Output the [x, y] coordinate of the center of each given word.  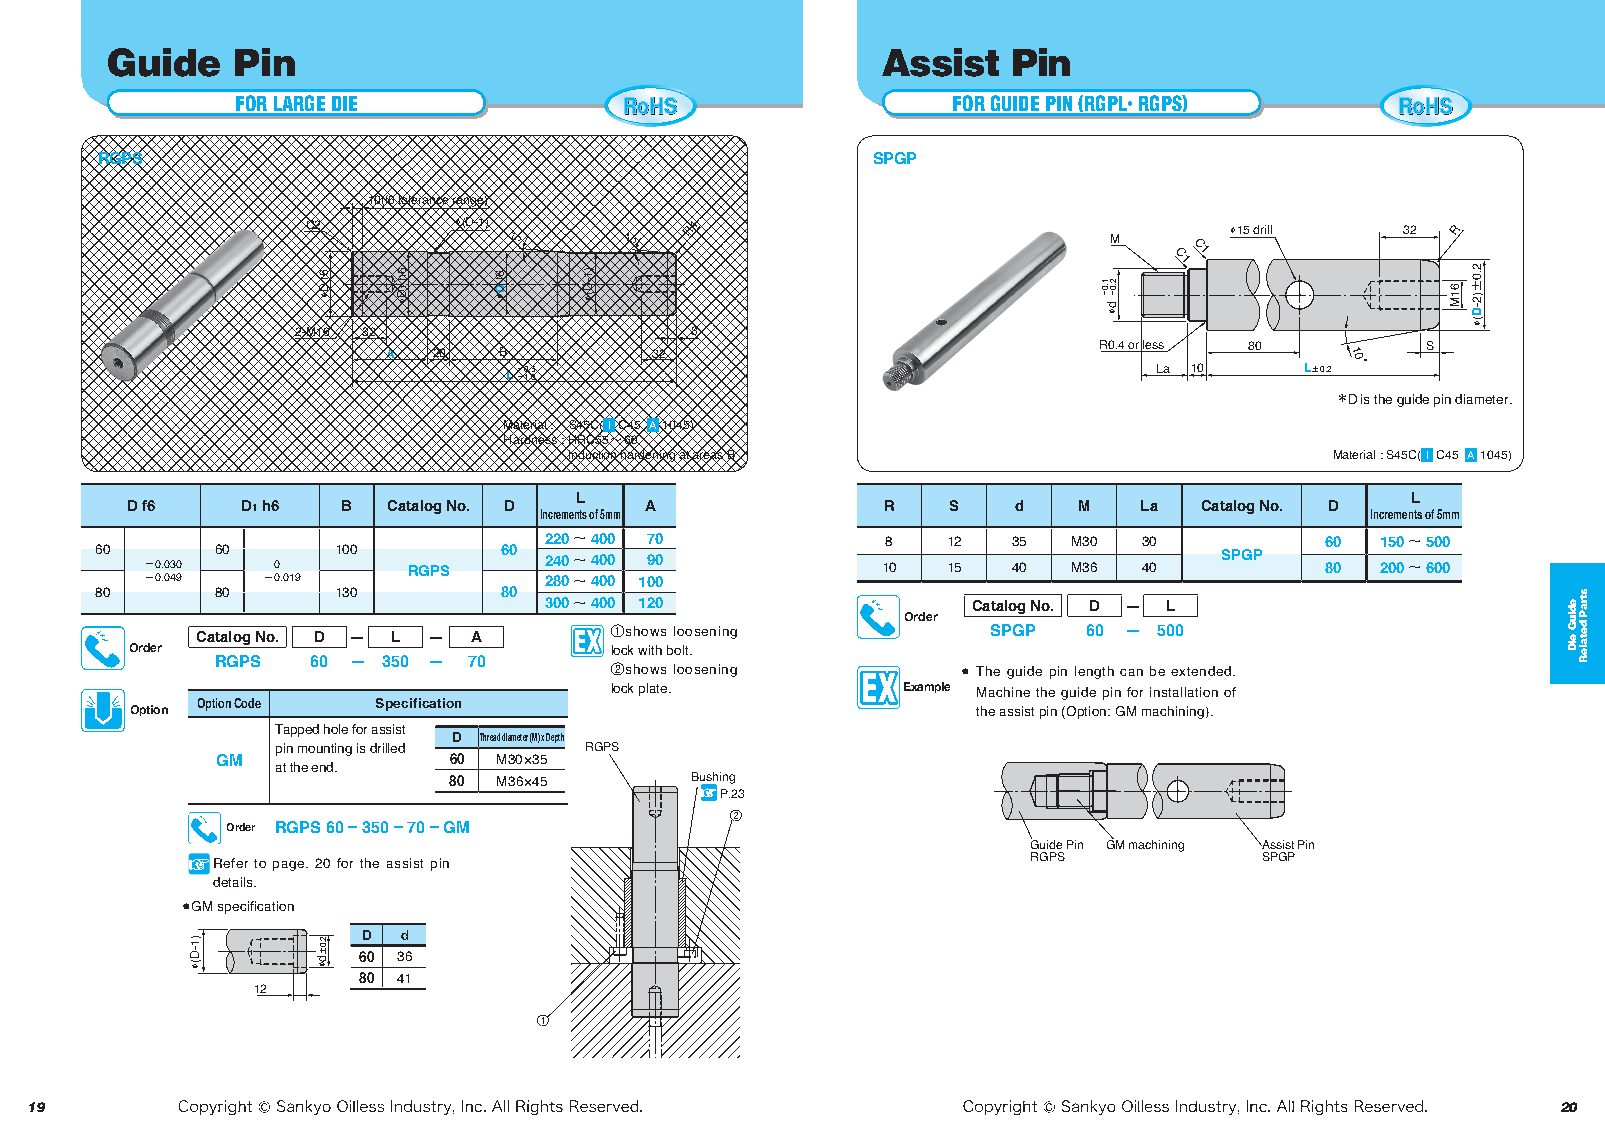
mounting [325, 749]
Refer [231, 863]
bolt [679, 650]
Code [247, 703]
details [234, 882]
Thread [489, 737]
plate [654, 689]
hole [336, 729]
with [650, 650]
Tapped [297, 730]
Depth [555, 738]
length [1094, 672]
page [288, 866]
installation [1184, 692]
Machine [1003, 692]
